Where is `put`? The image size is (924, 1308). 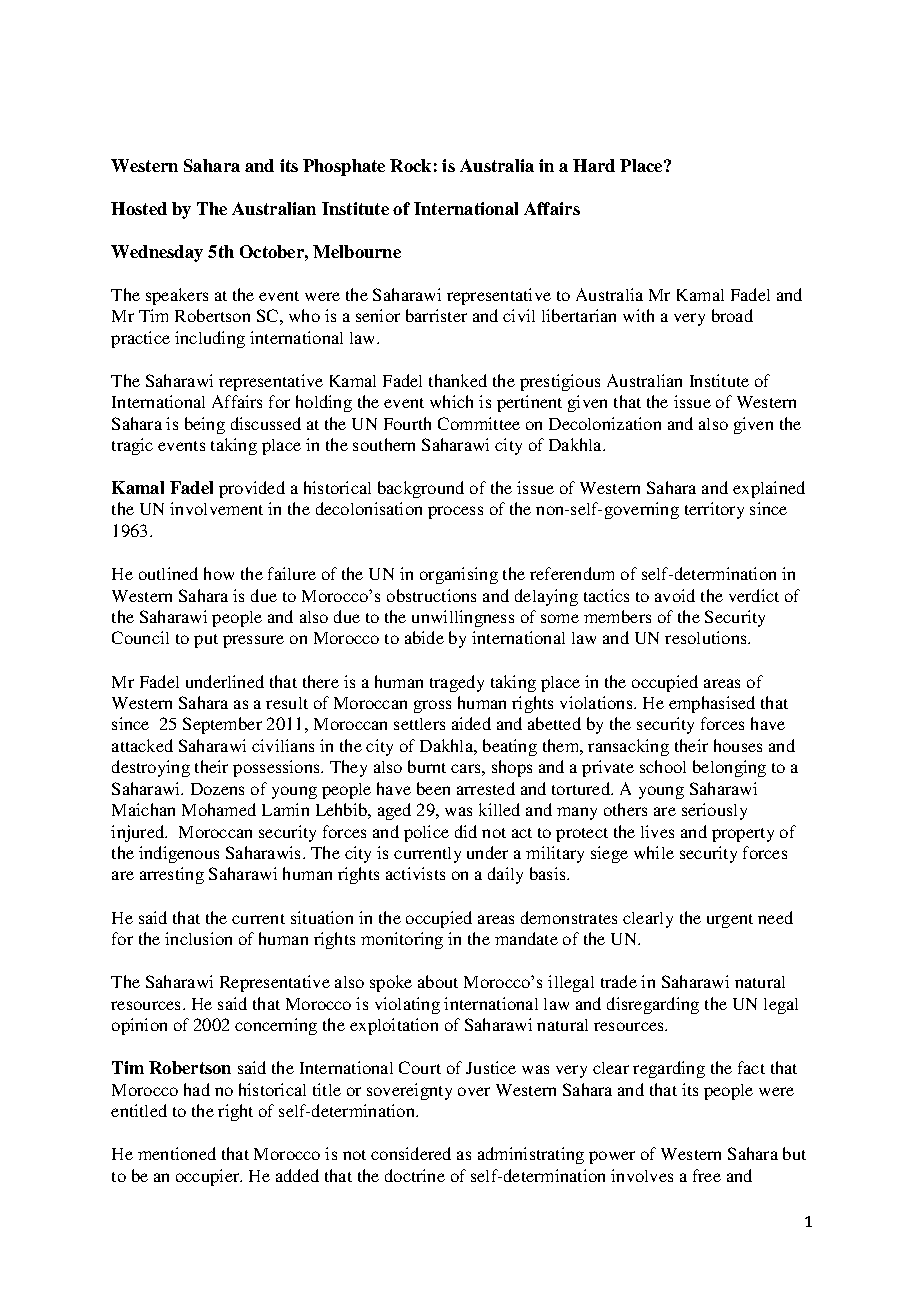 put is located at coordinates (206, 641).
